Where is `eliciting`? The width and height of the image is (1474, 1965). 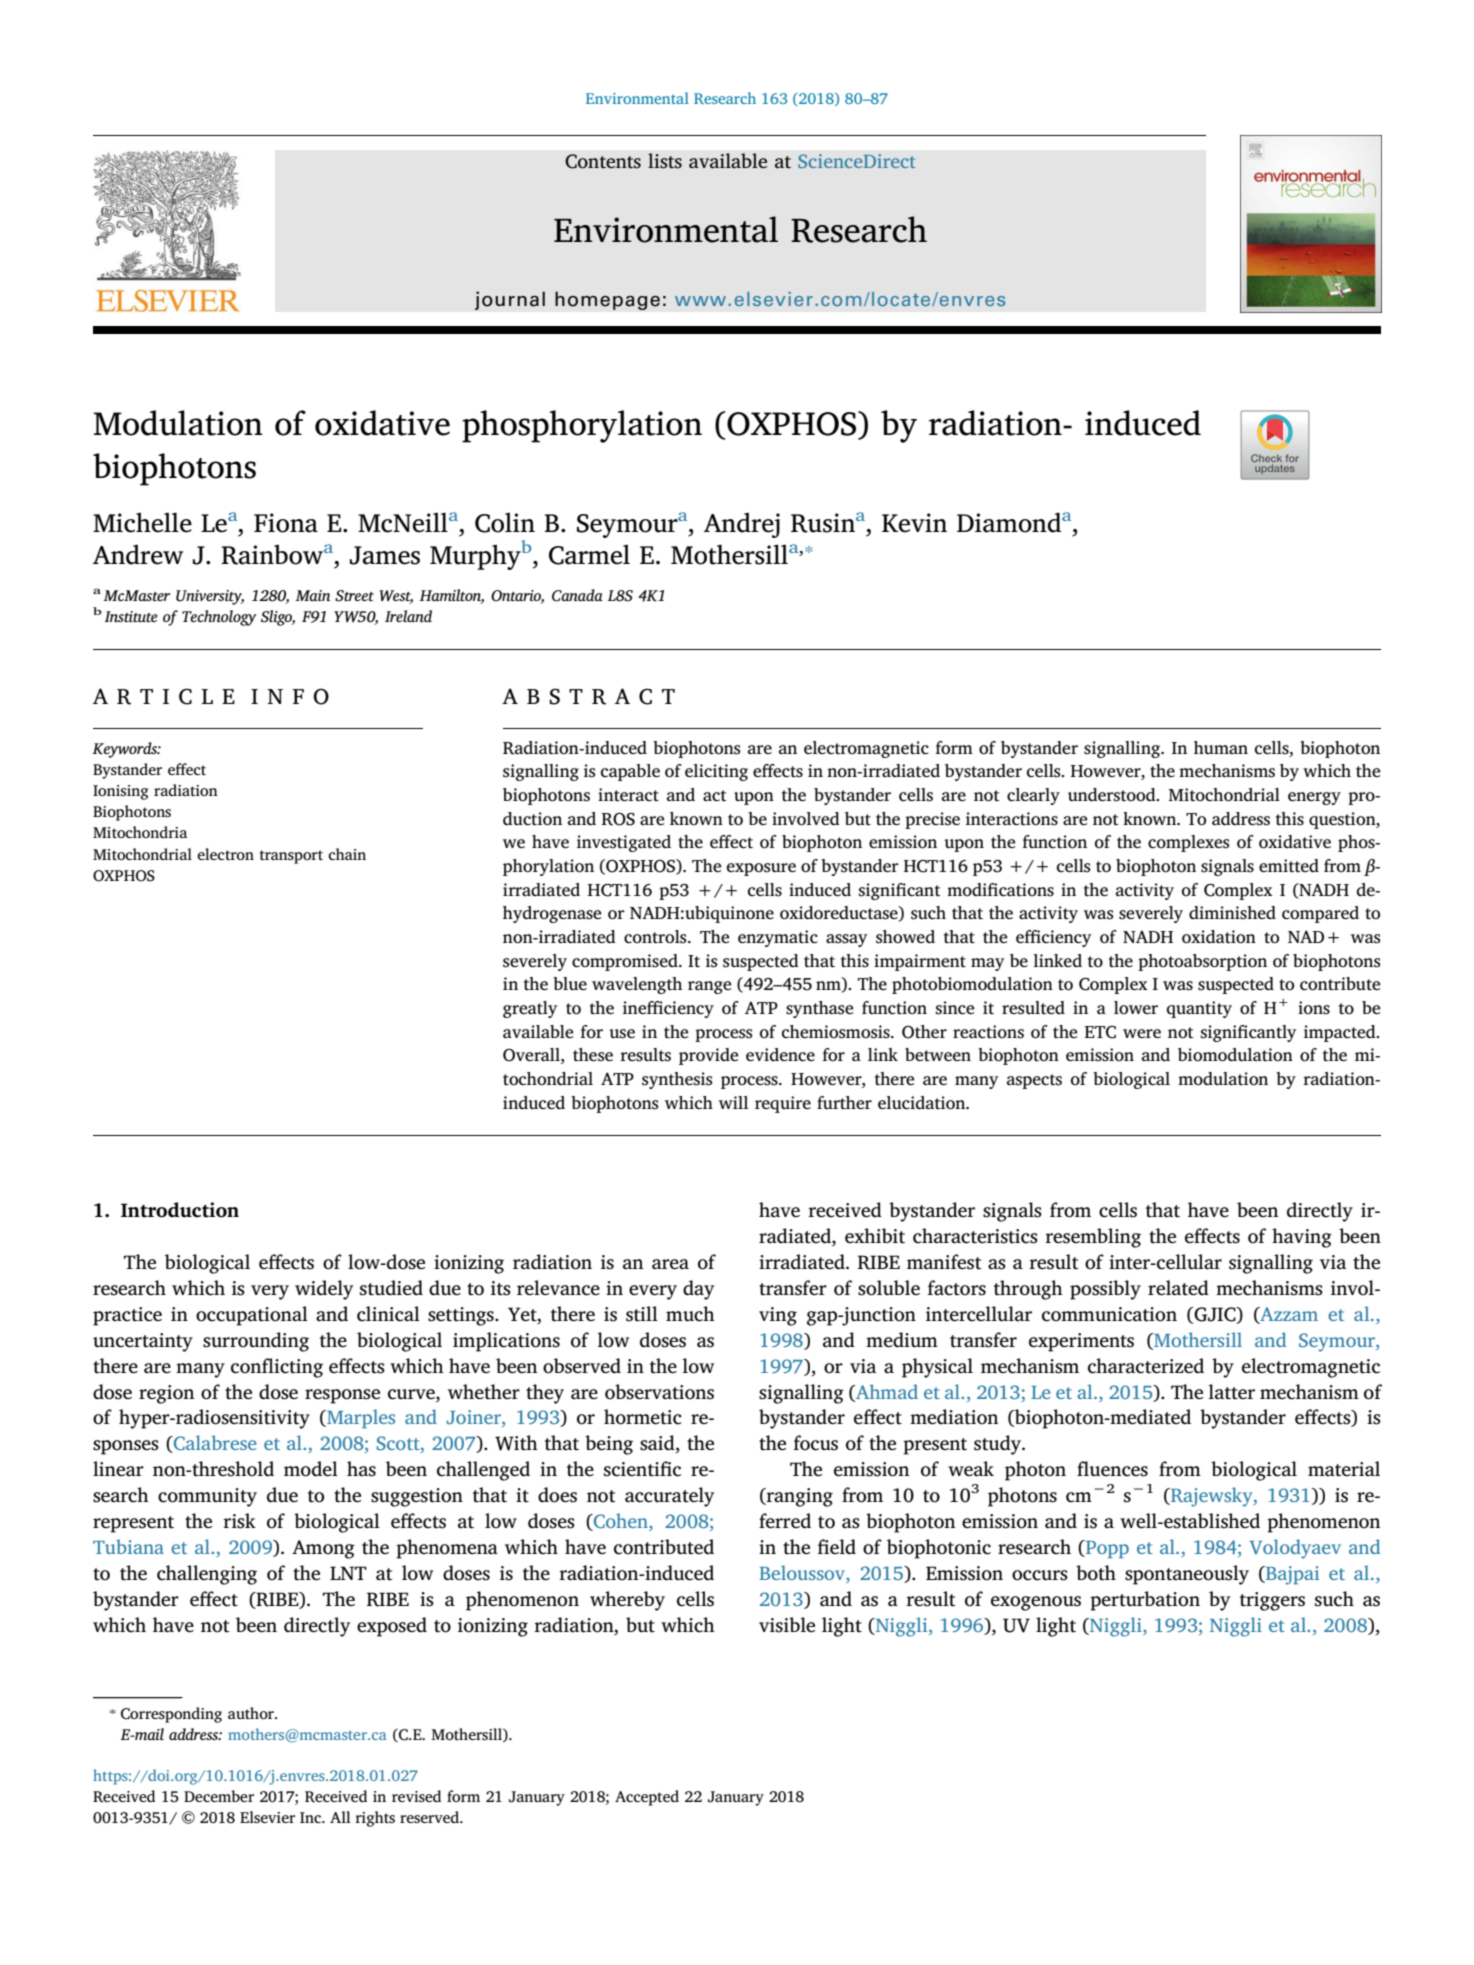
eliciting is located at coordinates (716, 772).
